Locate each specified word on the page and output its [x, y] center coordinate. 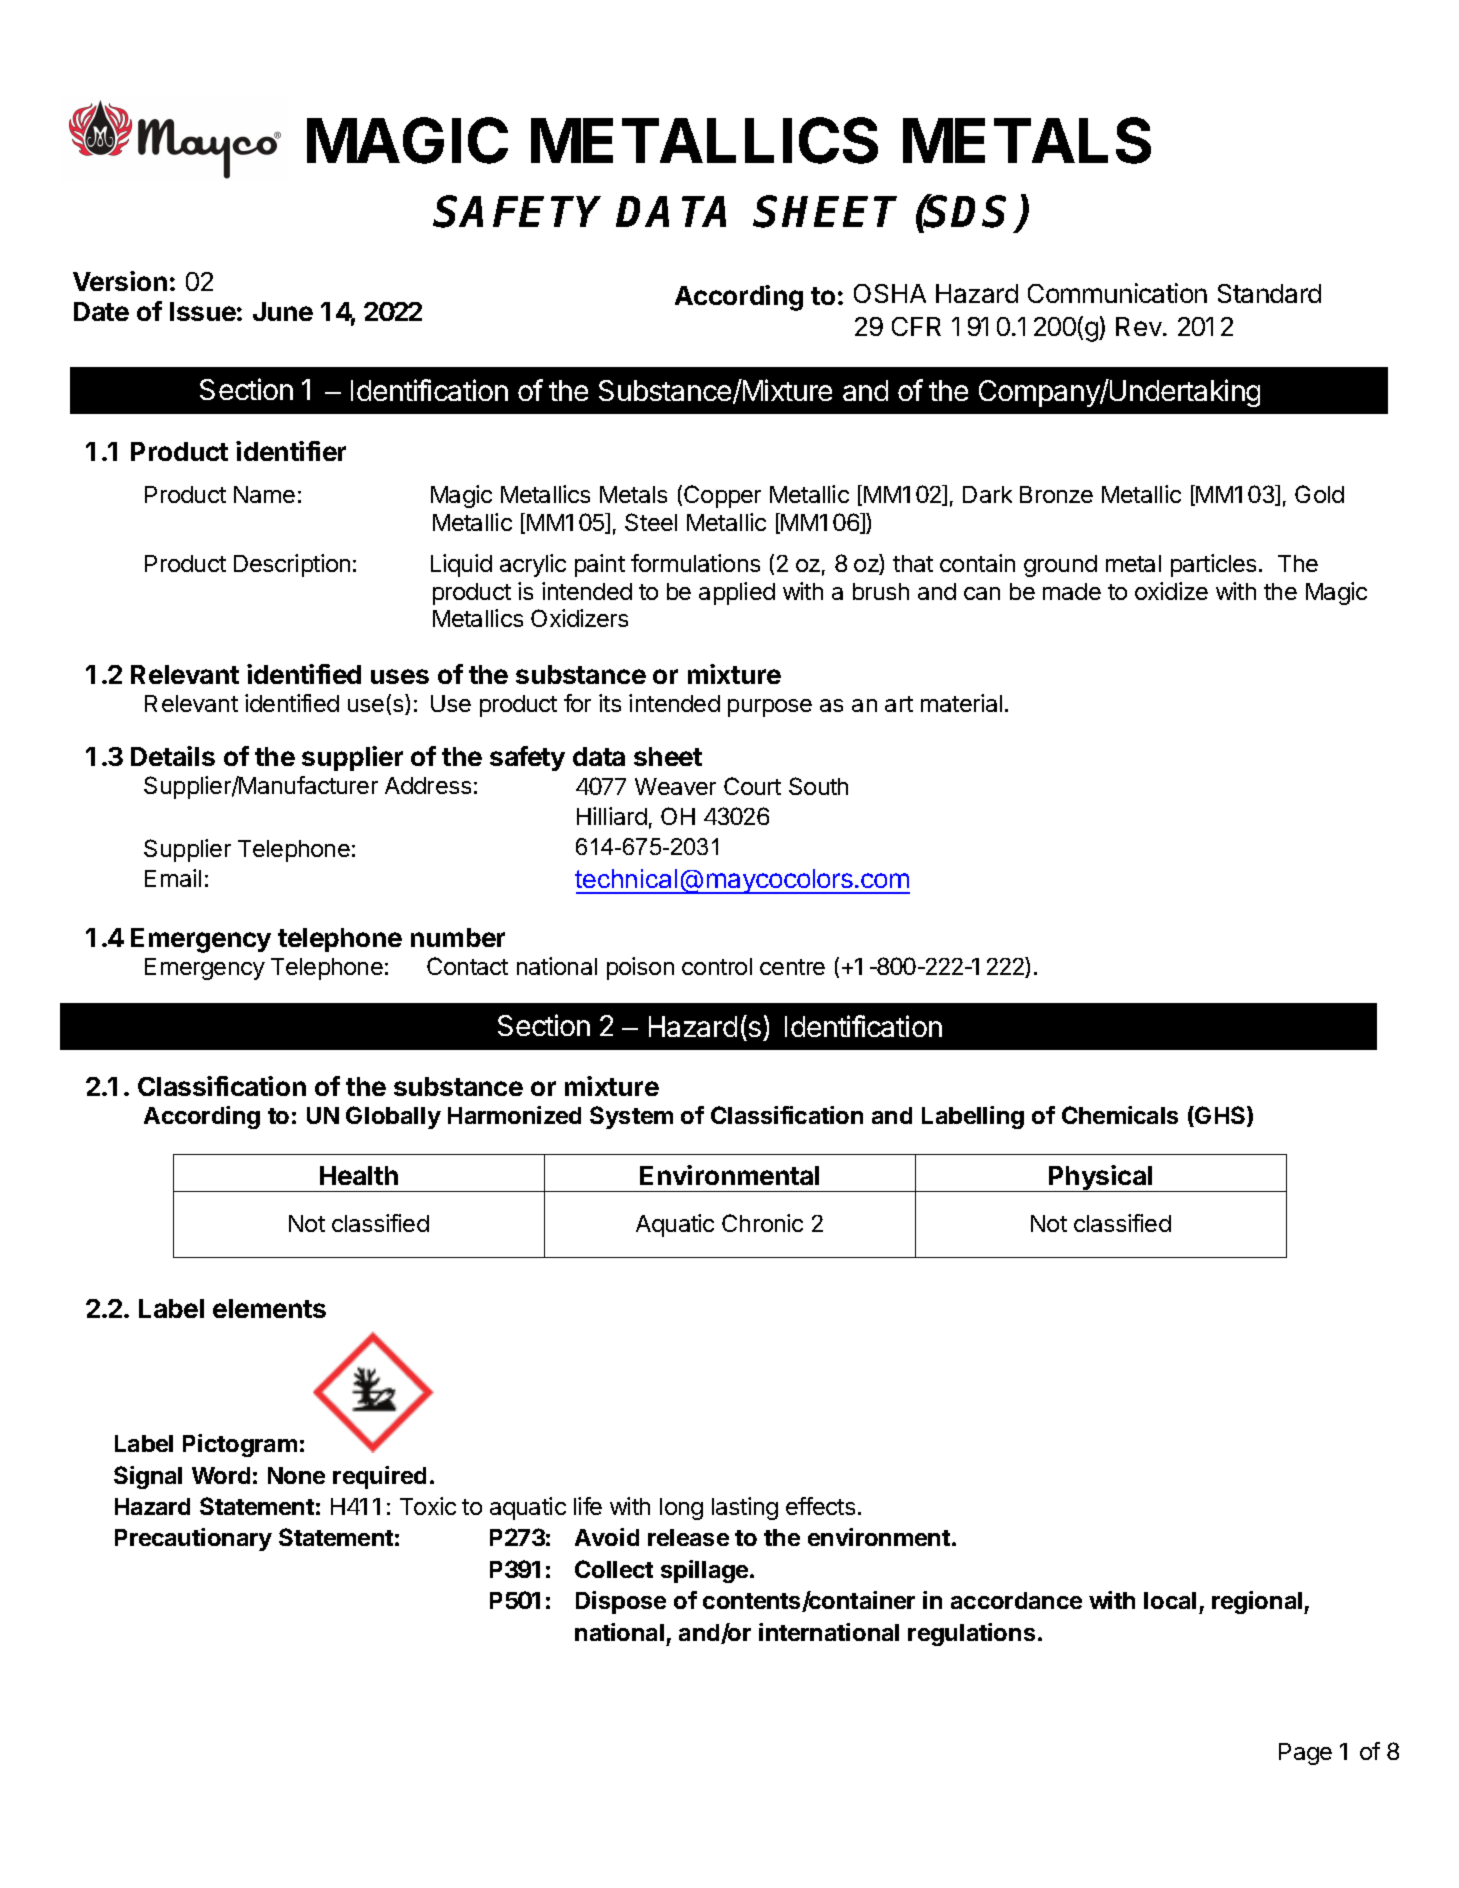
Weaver [675, 786]
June [283, 311]
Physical [1101, 1178]
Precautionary [193, 1539]
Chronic [762, 1223]
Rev [1140, 326]
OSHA [890, 293]
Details [173, 756]
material [961, 703]
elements [269, 1308]
